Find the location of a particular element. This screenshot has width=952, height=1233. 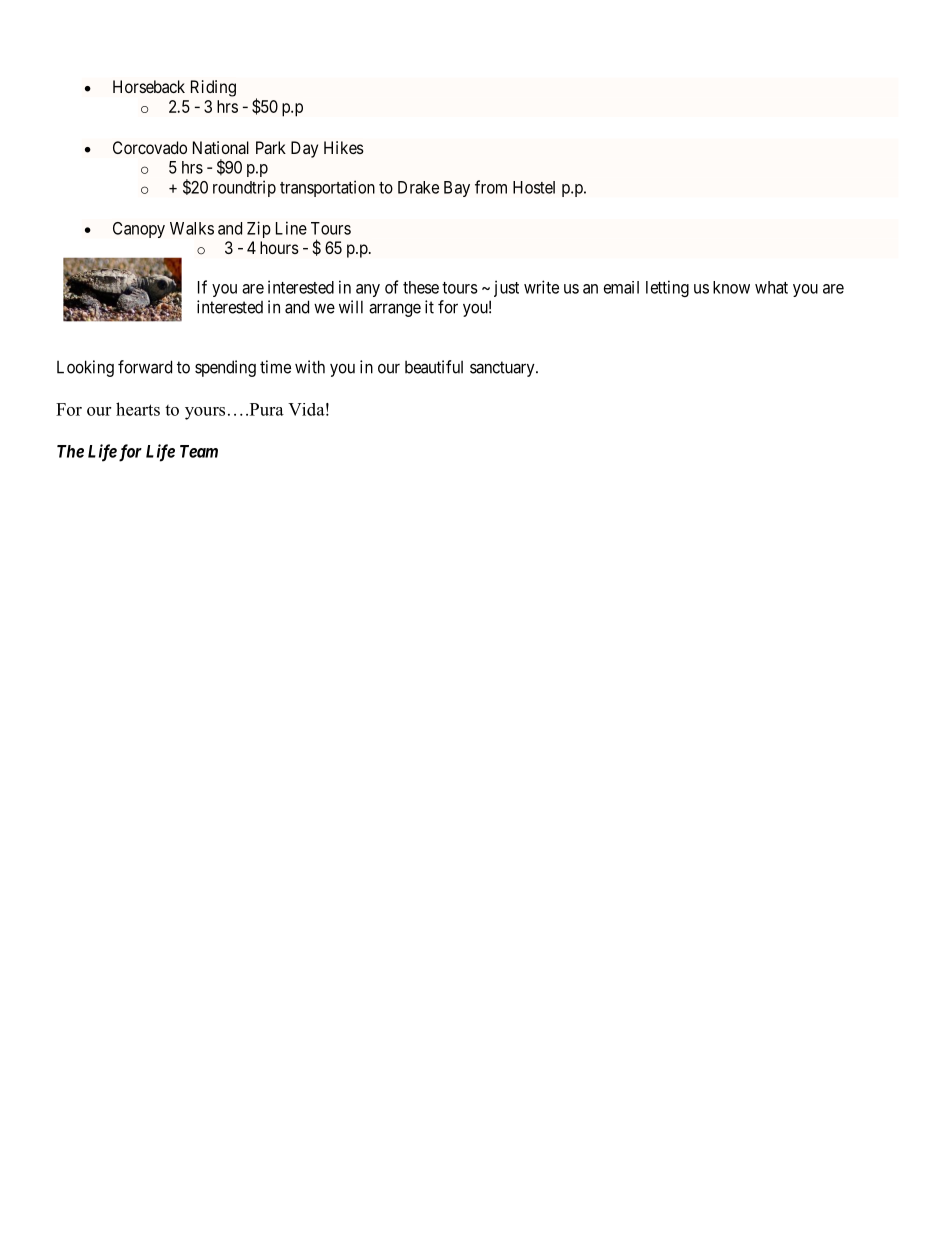

Hikes is located at coordinates (344, 147).
